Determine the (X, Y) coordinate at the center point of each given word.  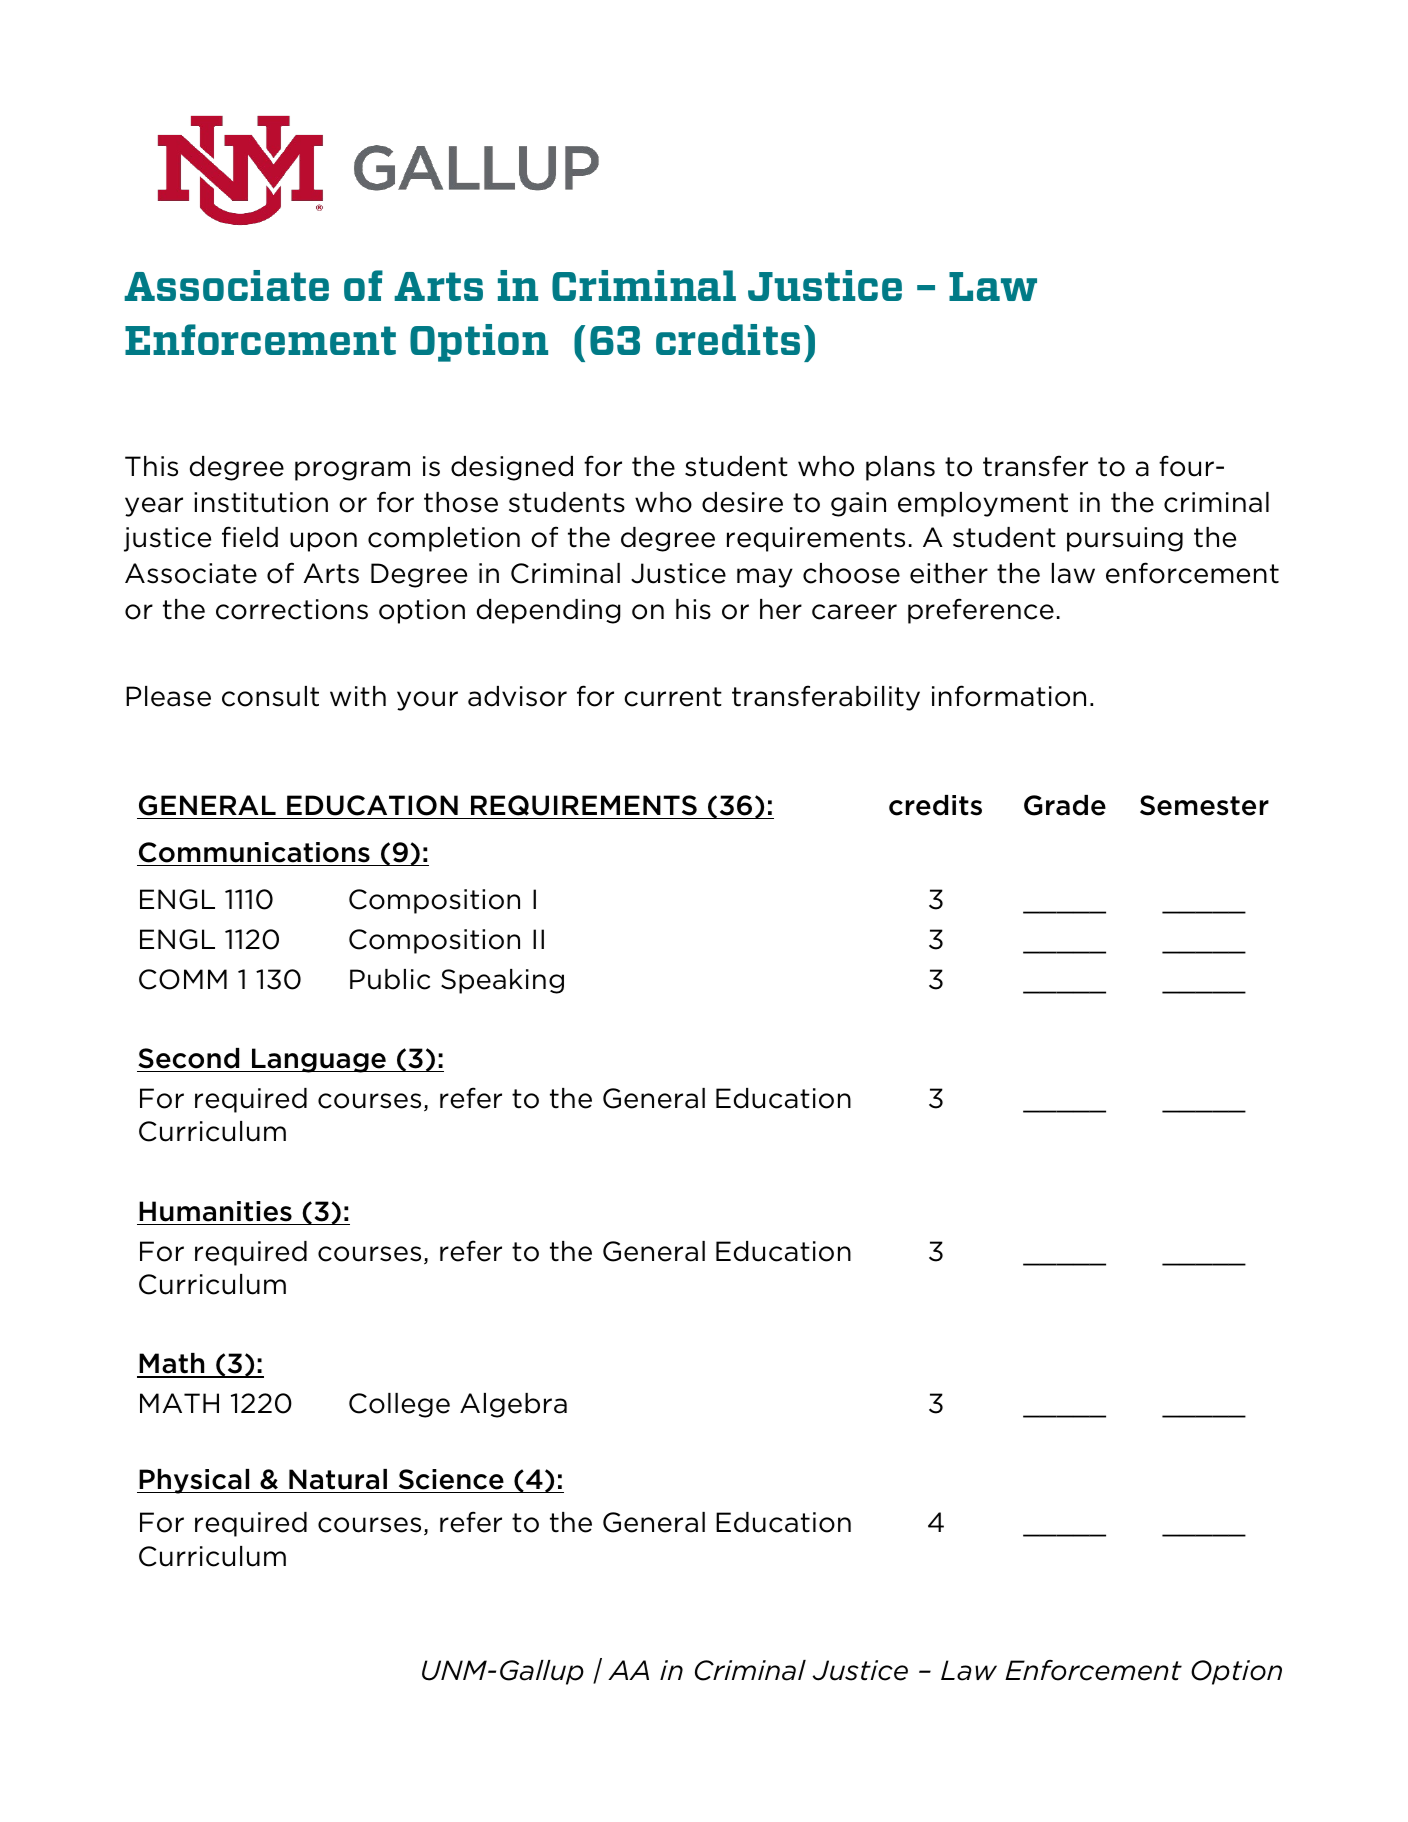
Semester (1204, 805)
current (673, 697)
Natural (338, 1479)
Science (451, 1479)
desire (742, 502)
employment (983, 504)
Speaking (502, 981)
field (250, 537)
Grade (1065, 805)
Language (319, 1060)
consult (270, 696)
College (399, 1405)
